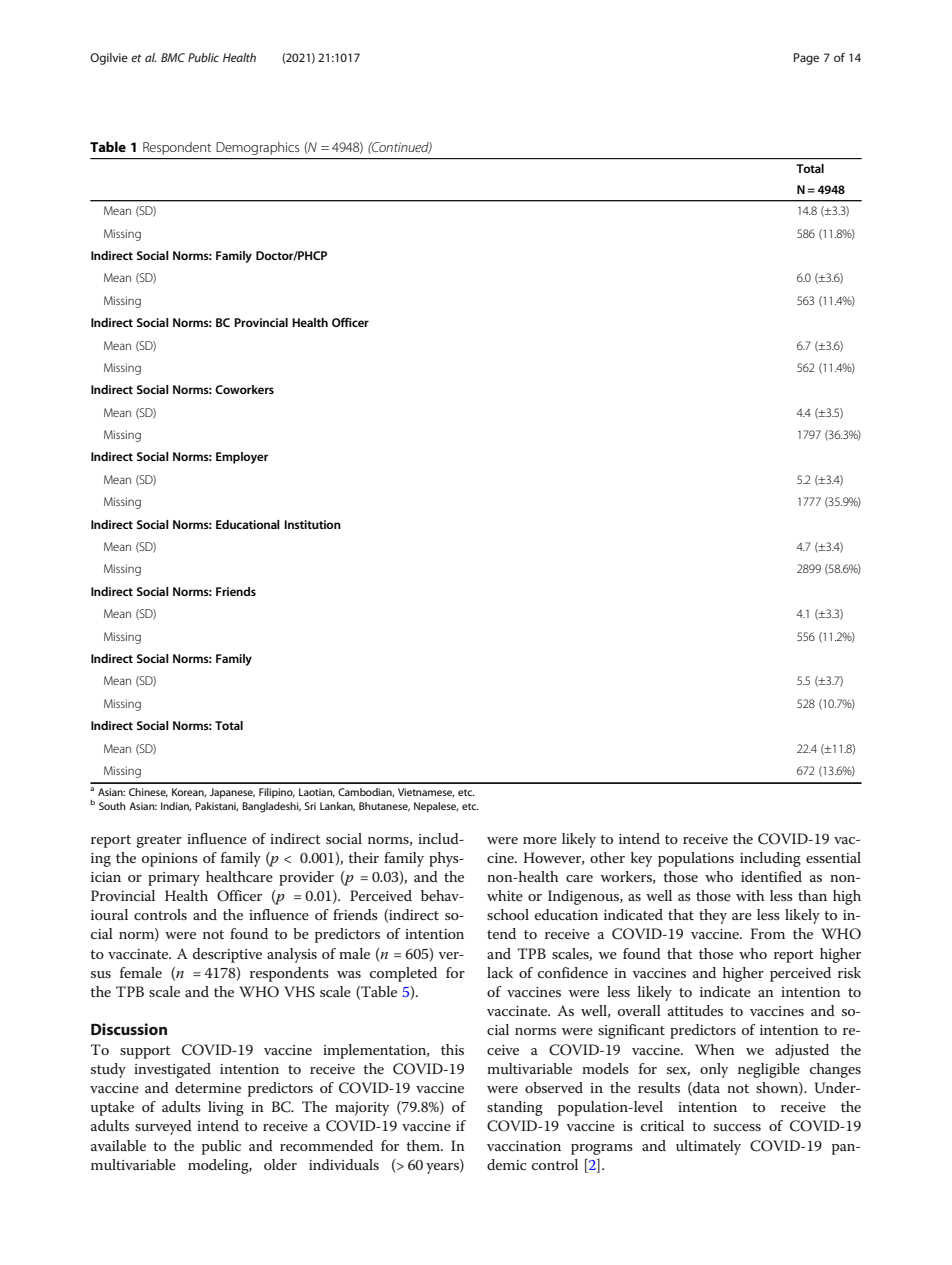 The width and height of the screenshot is (952, 1265). What do you see at coordinates (806, 59) in the screenshot?
I see `Page` at bounding box center [806, 59].
